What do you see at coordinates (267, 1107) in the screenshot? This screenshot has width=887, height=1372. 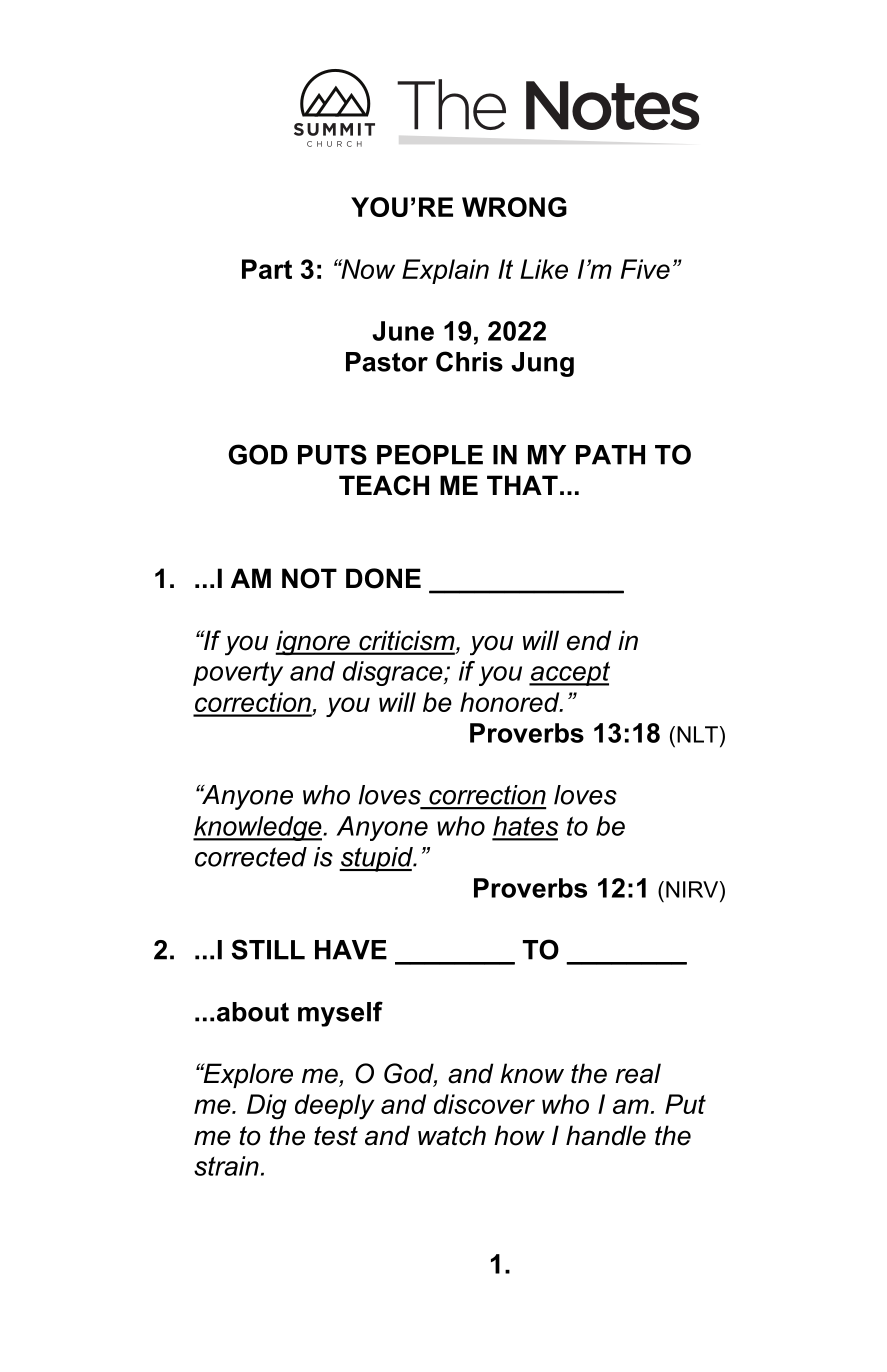 I see `Dig` at bounding box center [267, 1107].
